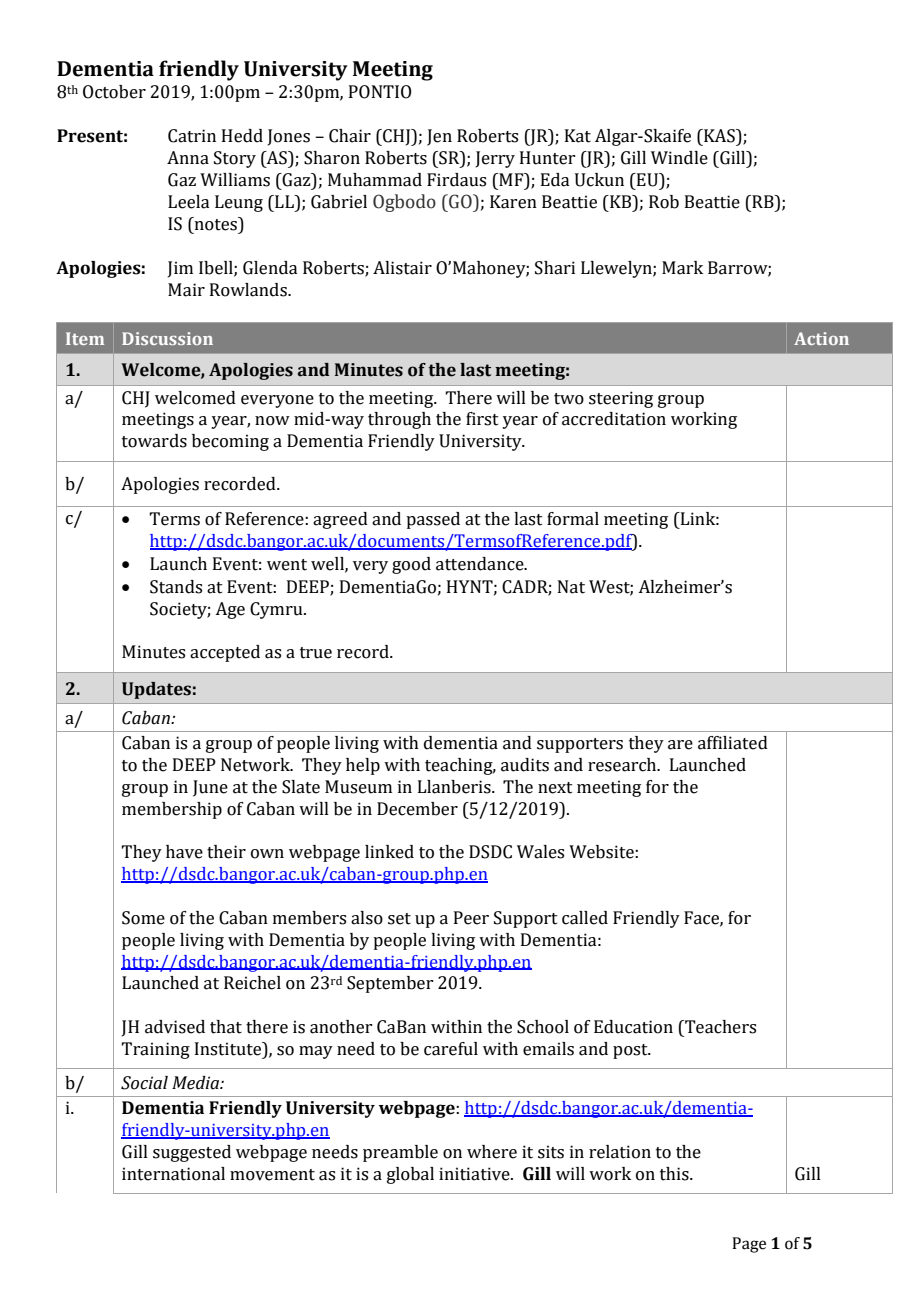 Image resolution: width=924 pixels, height=1308 pixels. What do you see at coordinates (492, 1152) in the image?
I see `where` at bounding box center [492, 1152].
